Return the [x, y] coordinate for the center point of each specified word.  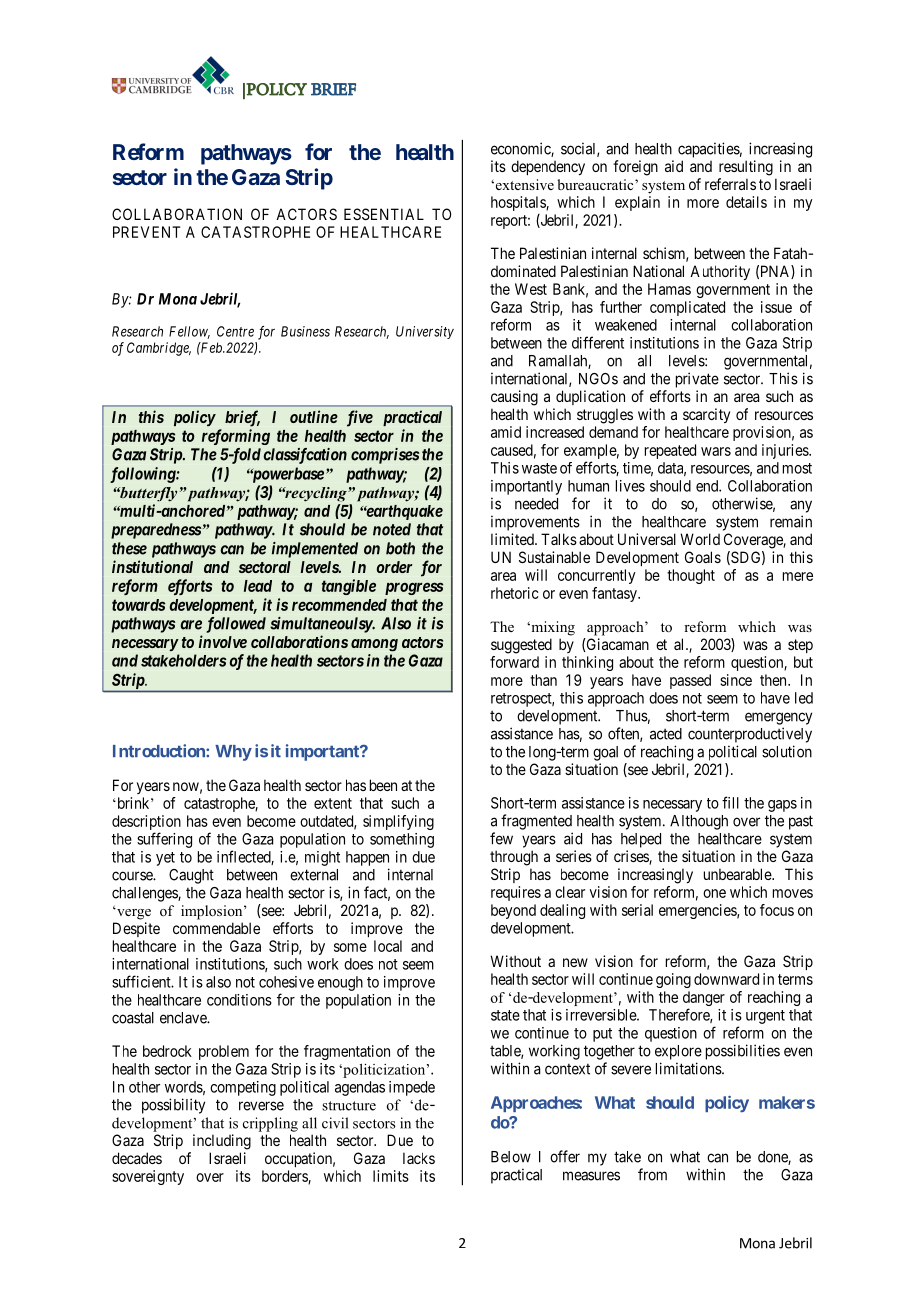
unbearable [738, 874]
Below [511, 1157]
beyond [513, 911]
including [222, 1142]
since [736, 680]
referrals [730, 184]
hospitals [519, 203]
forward [514, 662]
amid [506, 432]
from [652, 1174]
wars [716, 451]
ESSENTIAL [384, 214]
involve [223, 641]
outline [314, 416]
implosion [213, 912]
